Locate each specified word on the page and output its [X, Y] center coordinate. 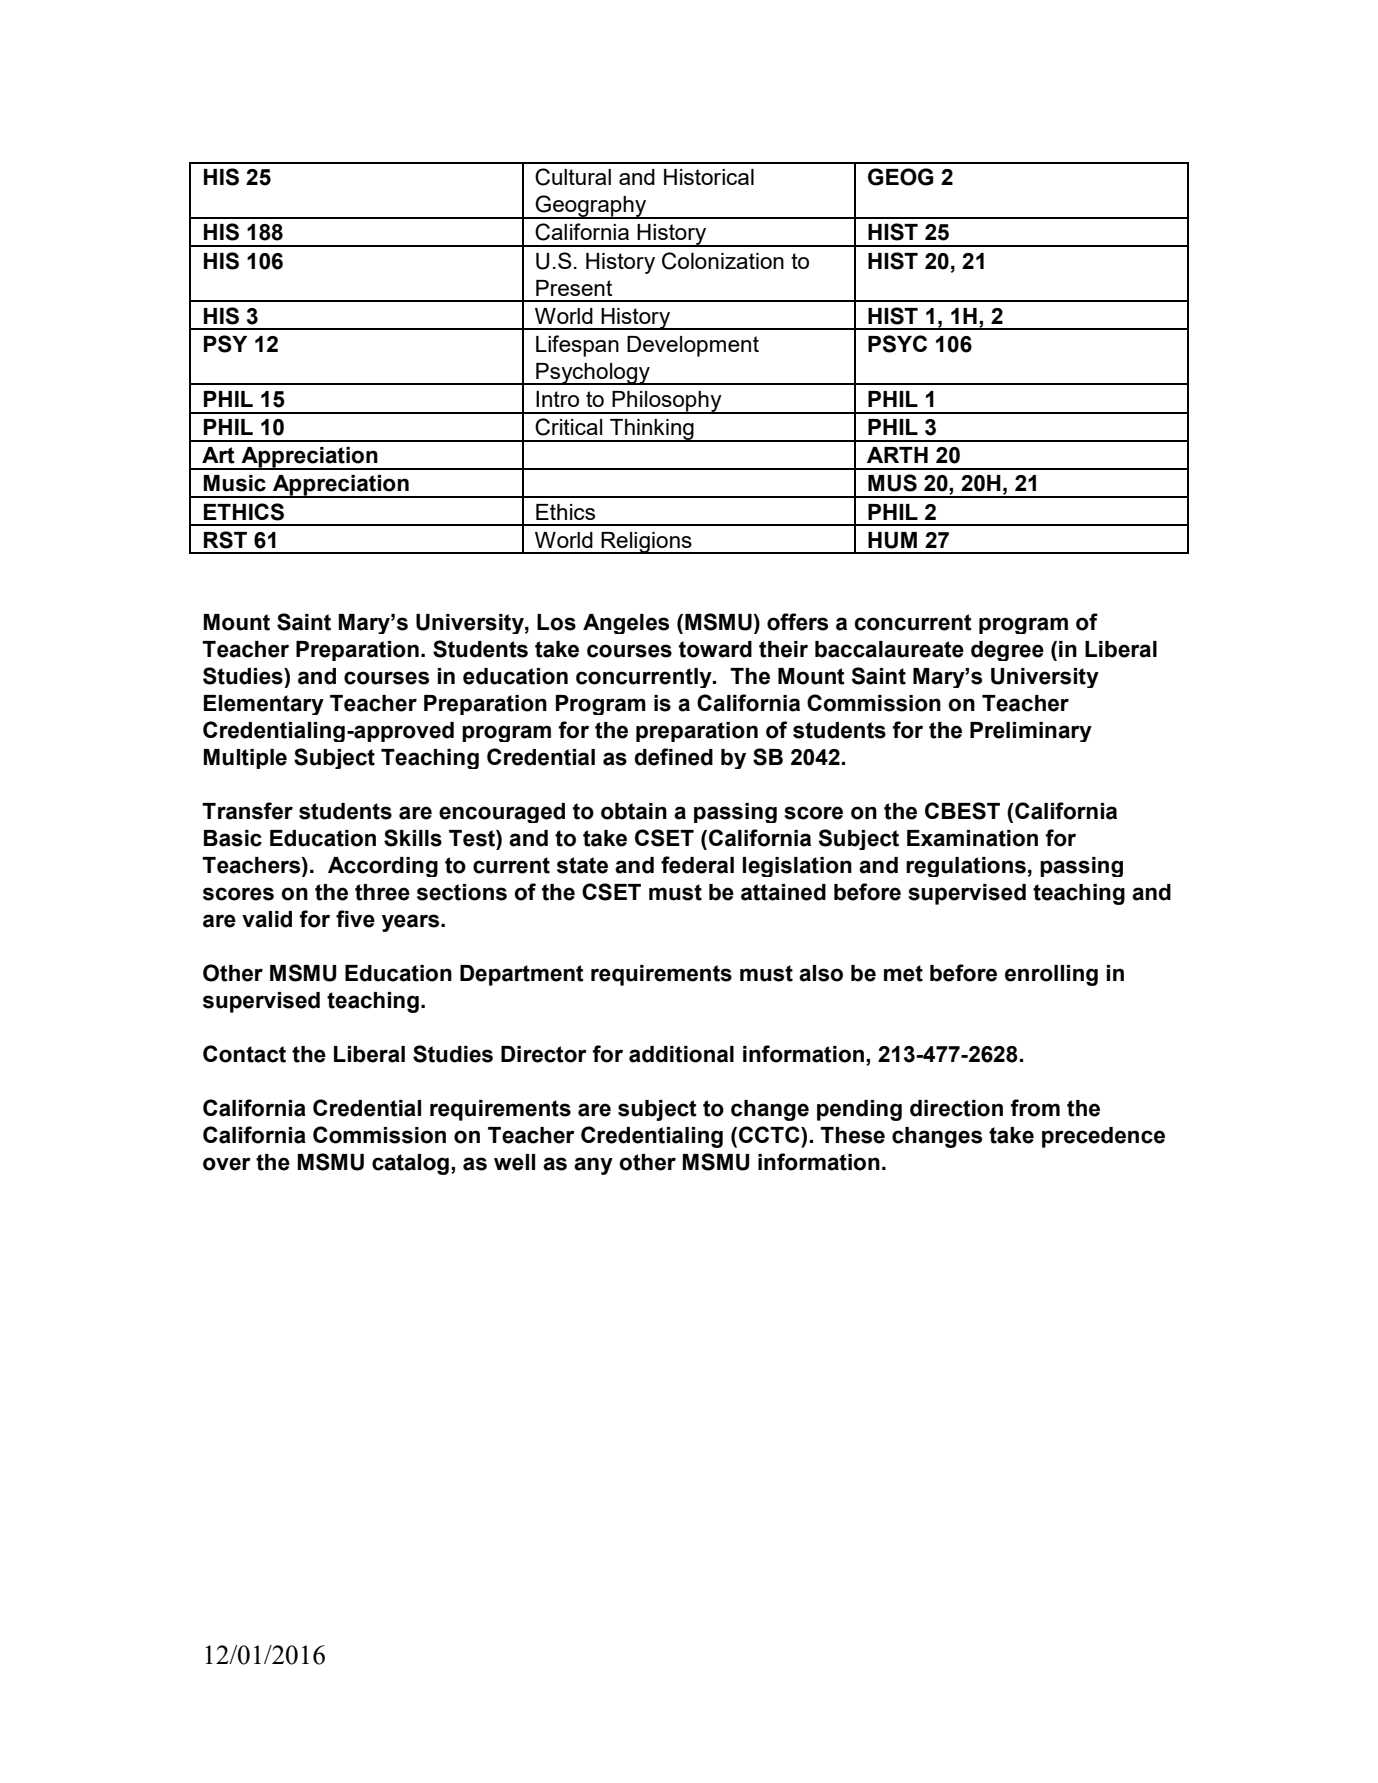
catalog [410, 1164]
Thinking [652, 430]
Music [234, 483]
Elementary [264, 705]
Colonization [723, 261]
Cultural [573, 177]
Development [693, 346]
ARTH [897, 455]
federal [697, 865]
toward [715, 649]
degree [1007, 651]
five [355, 919]
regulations [966, 867]
